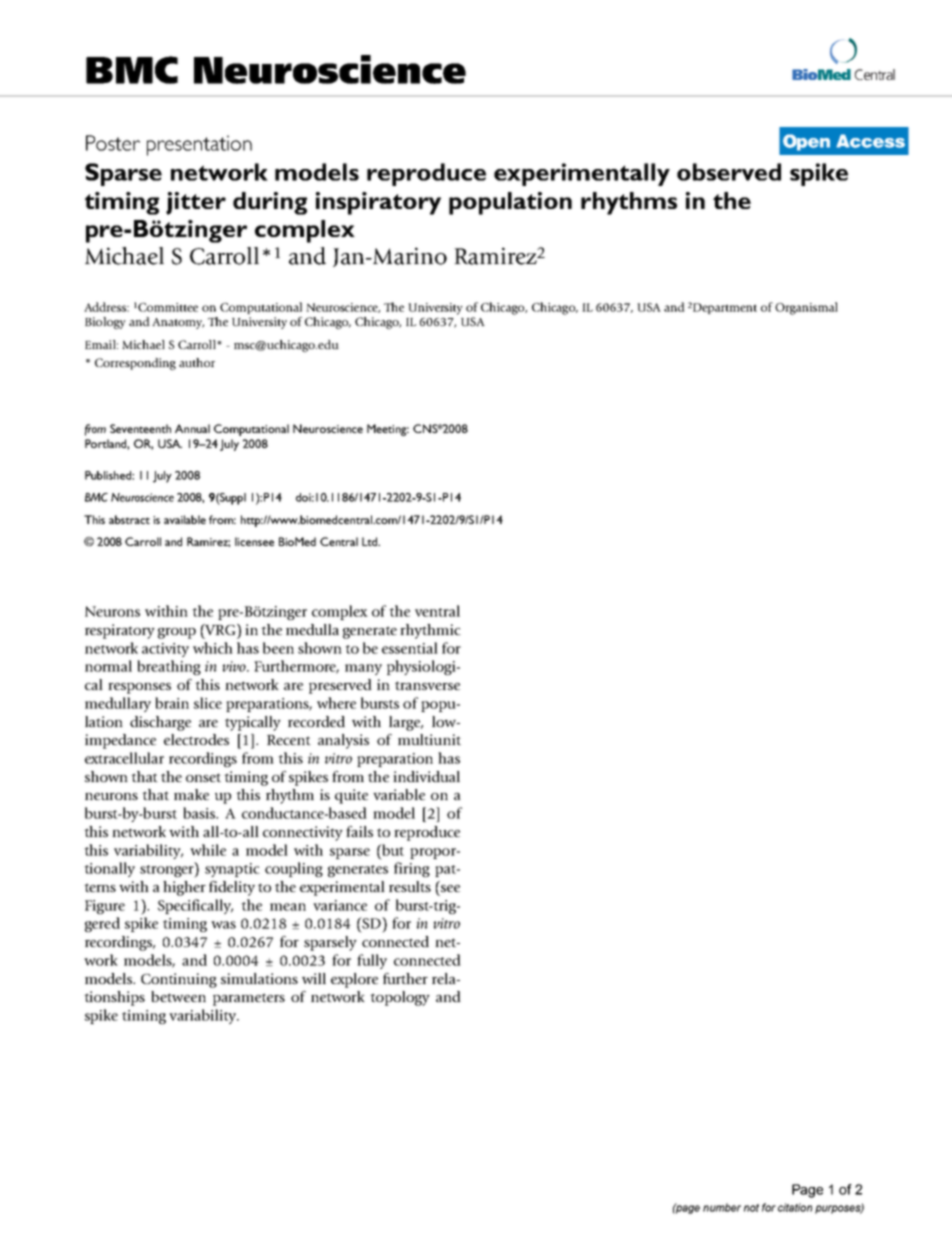 This screenshot has width=952, height=1237. What do you see at coordinates (722, 1207) in the screenshot?
I see `number` at bounding box center [722, 1207].
